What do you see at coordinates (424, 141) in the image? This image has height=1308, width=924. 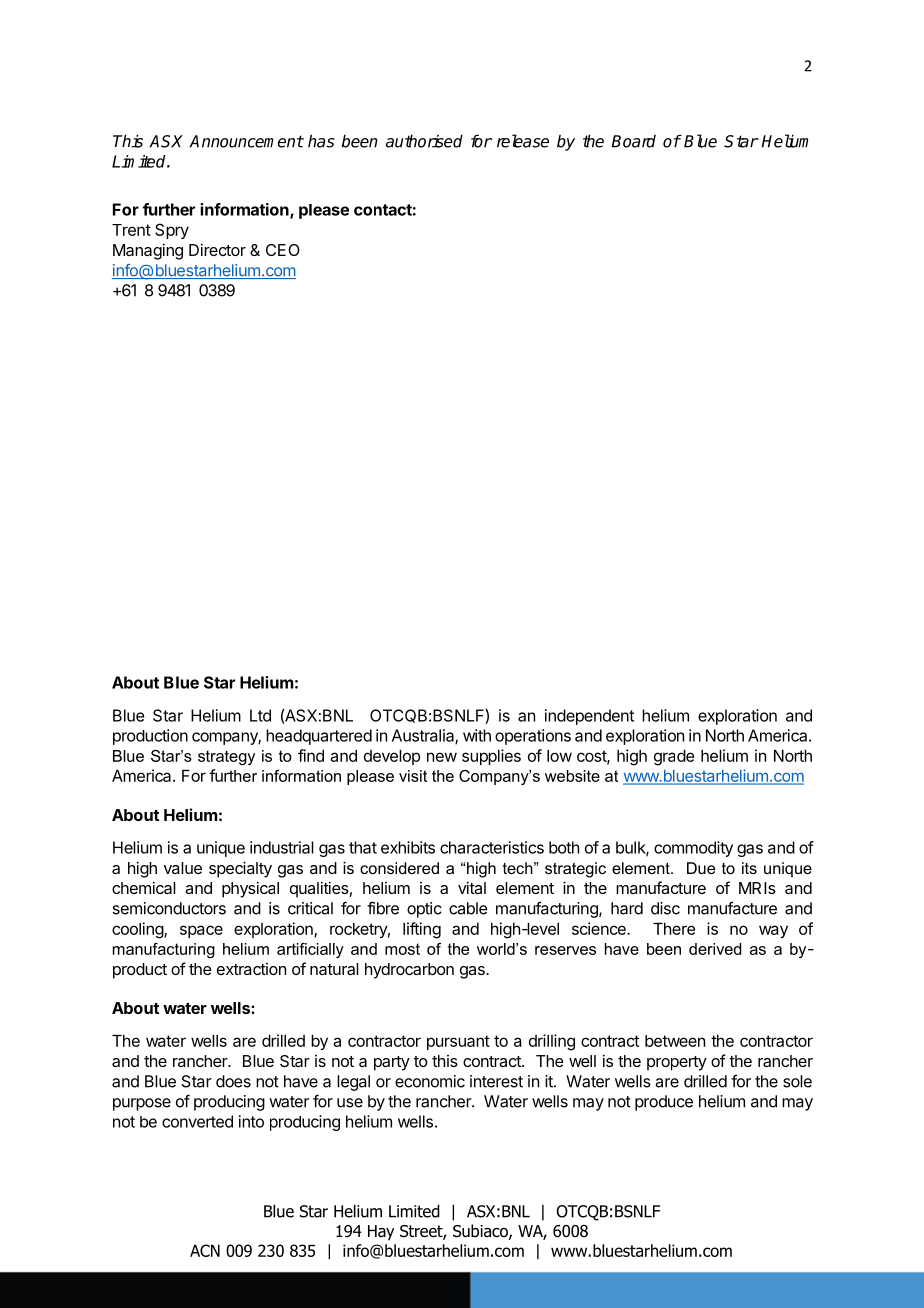 I see `authorised` at bounding box center [424, 141].
